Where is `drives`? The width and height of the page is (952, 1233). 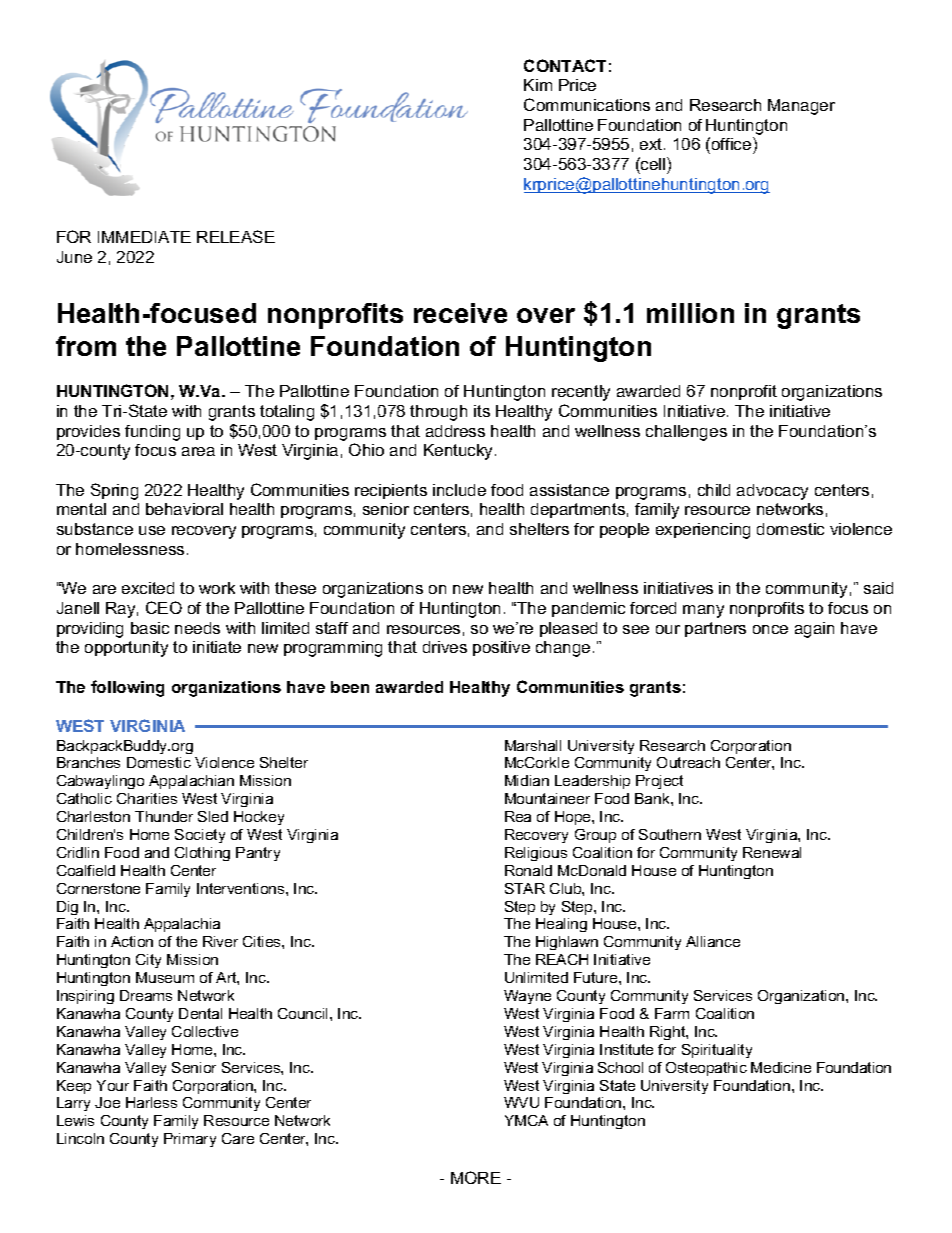 drives is located at coordinates (445, 647).
